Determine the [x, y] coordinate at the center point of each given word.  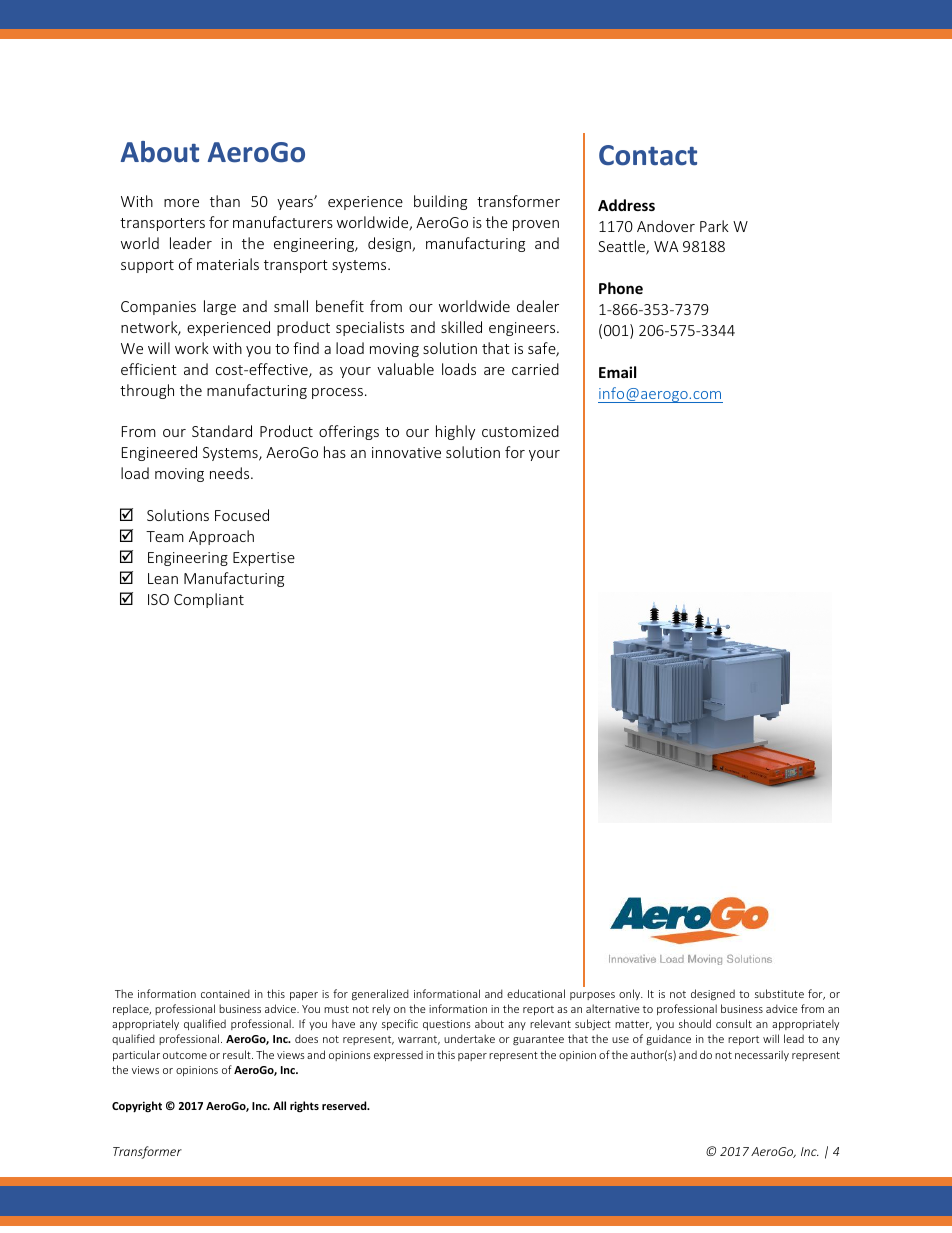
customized [520, 431]
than [225, 201]
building [440, 202]
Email [617, 372]
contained [225, 993]
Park [714, 226]
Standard [222, 431]
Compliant [209, 600]
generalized [380, 994]
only [631, 994]
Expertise [264, 559]
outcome [185, 1055]
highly [455, 432]
